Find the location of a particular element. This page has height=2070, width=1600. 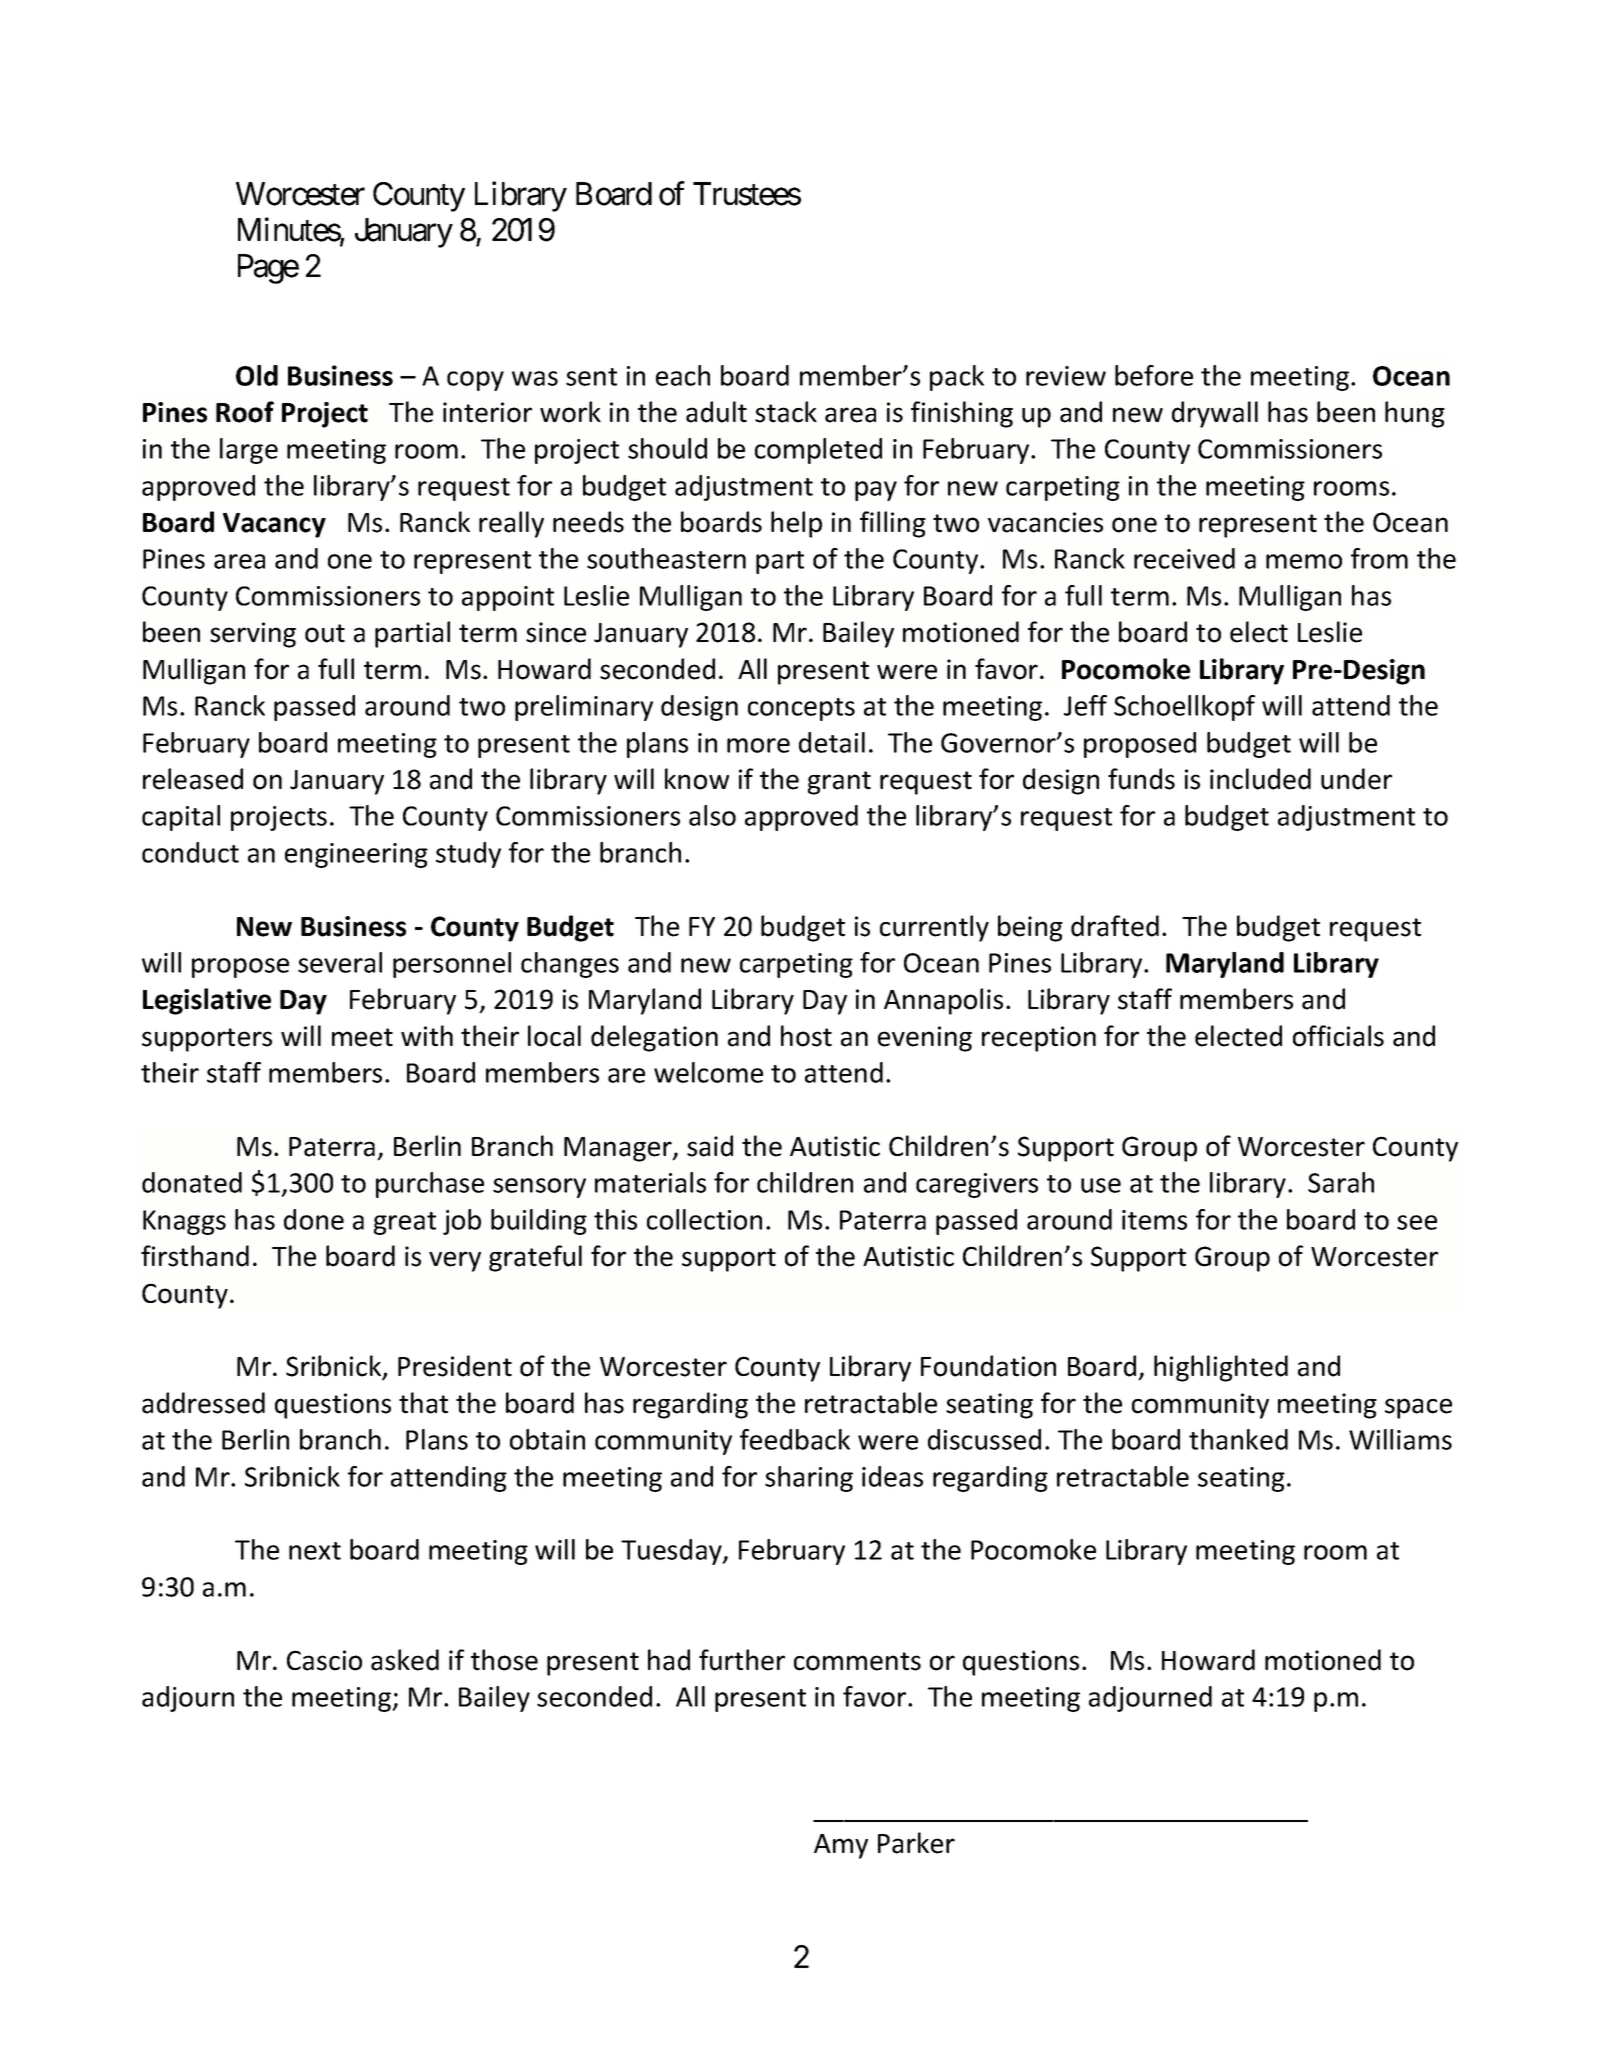

Sarah is located at coordinates (1341, 1182).
